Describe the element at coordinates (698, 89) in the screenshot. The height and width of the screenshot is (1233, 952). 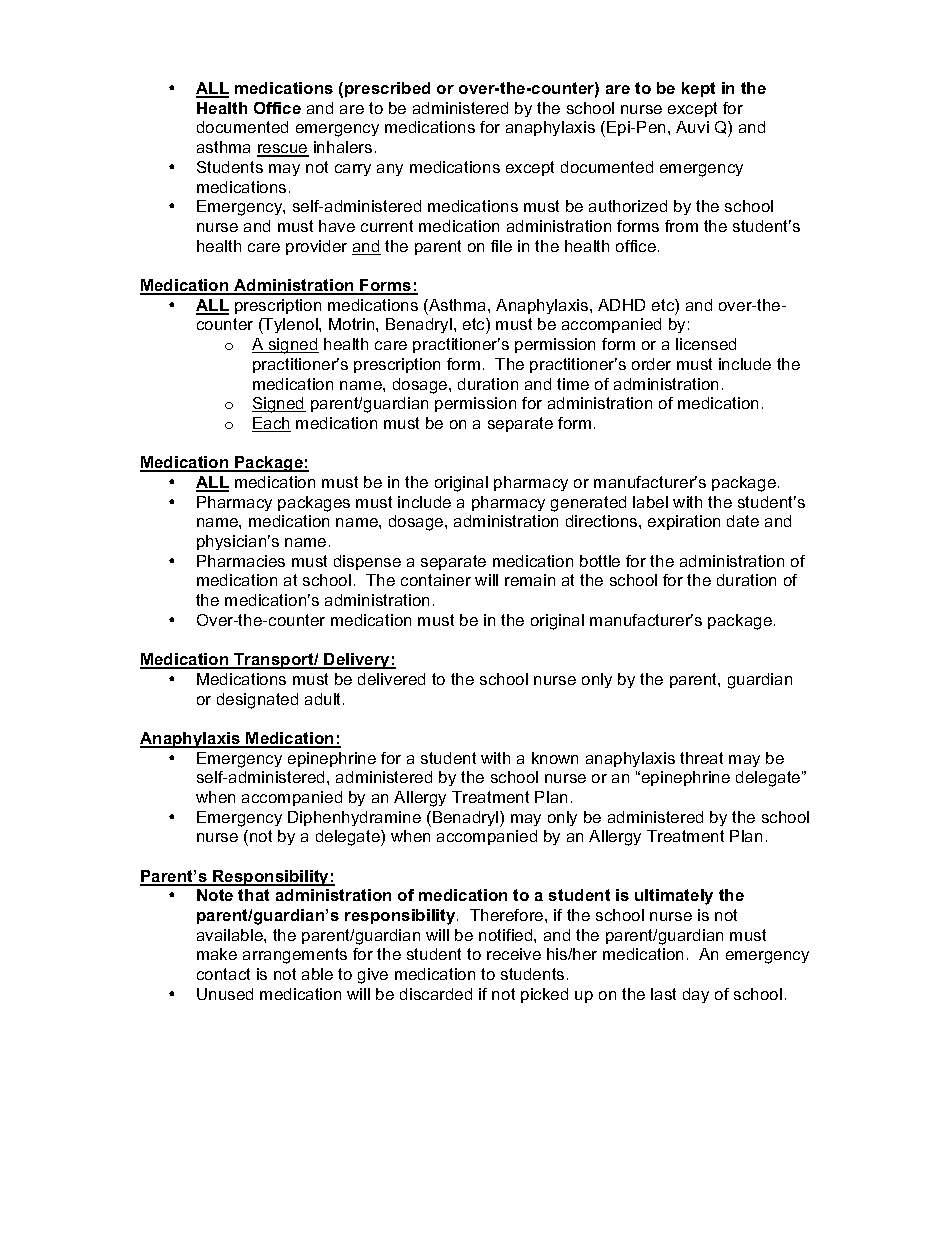
I see `kept` at that location.
